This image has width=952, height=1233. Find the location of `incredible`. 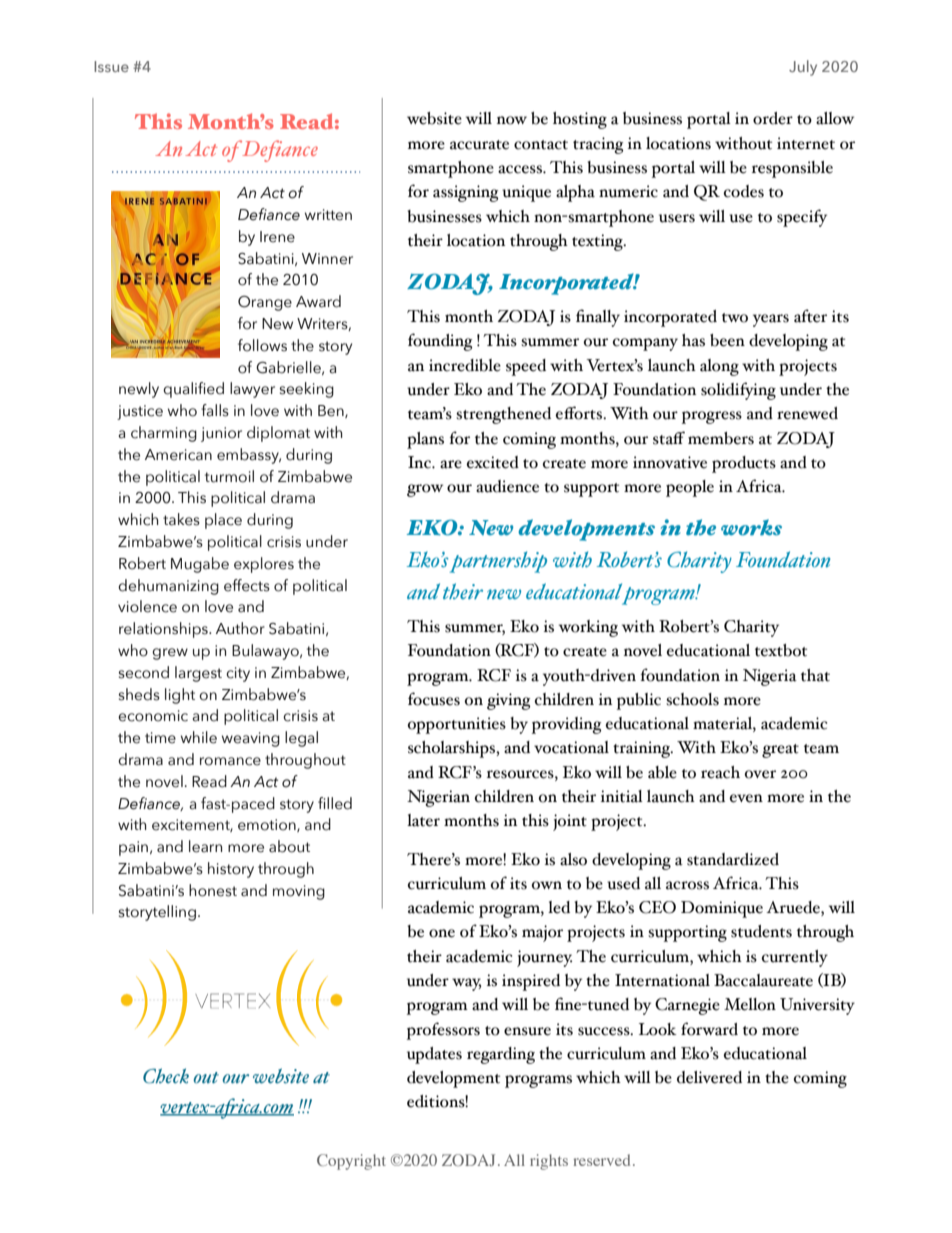

incredible is located at coordinates (465, 365).
